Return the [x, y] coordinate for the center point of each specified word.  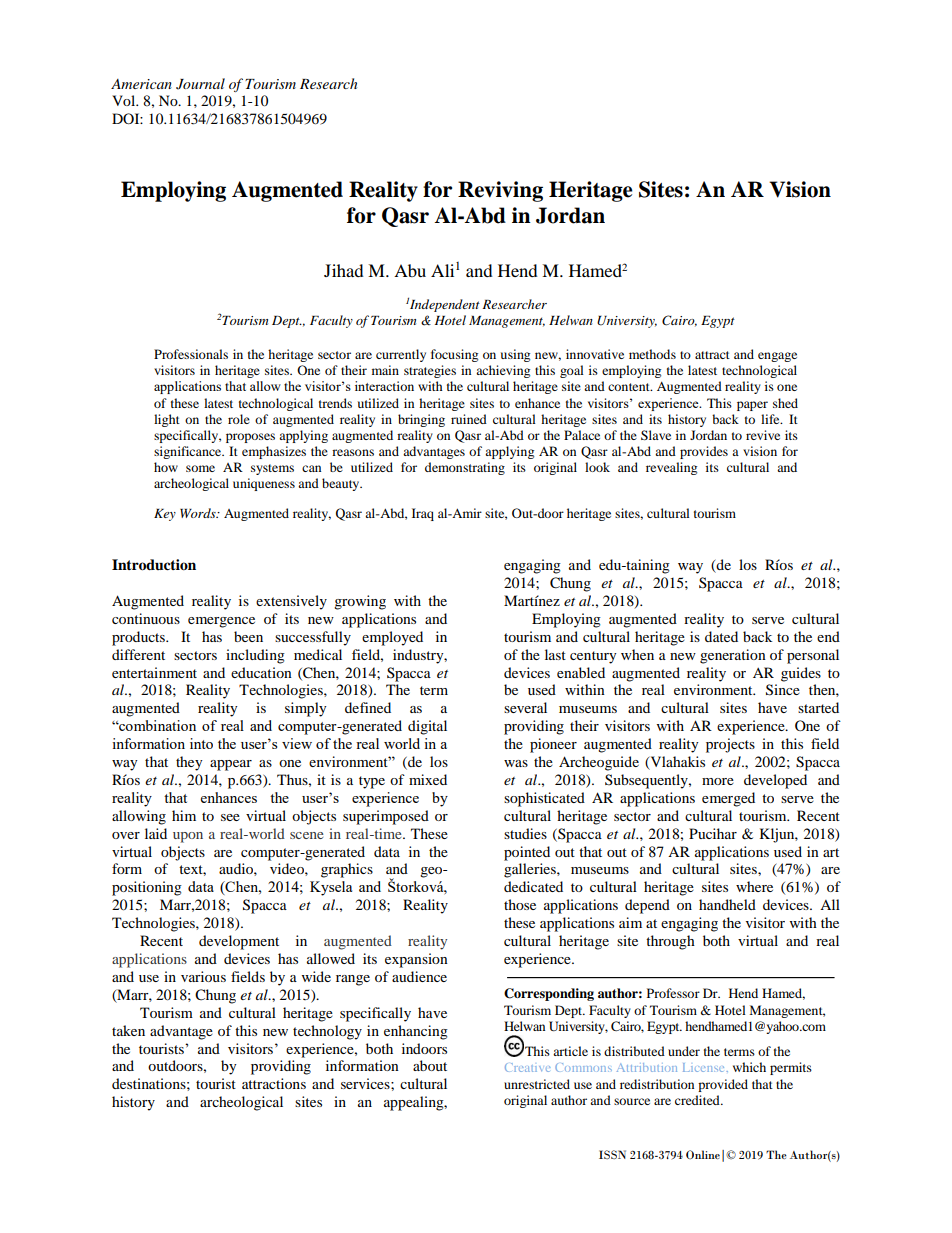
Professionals [191, 354]
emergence [221, 622]
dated [721, 636]
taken [128, 1030]
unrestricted [537, 1084]
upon [188, 837]
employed [392, 638]
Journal [200, 84]
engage [777, 357]
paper [752, 406]
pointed [527, 853]
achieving [503, 371]
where [754, 886]
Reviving [500, 191]
